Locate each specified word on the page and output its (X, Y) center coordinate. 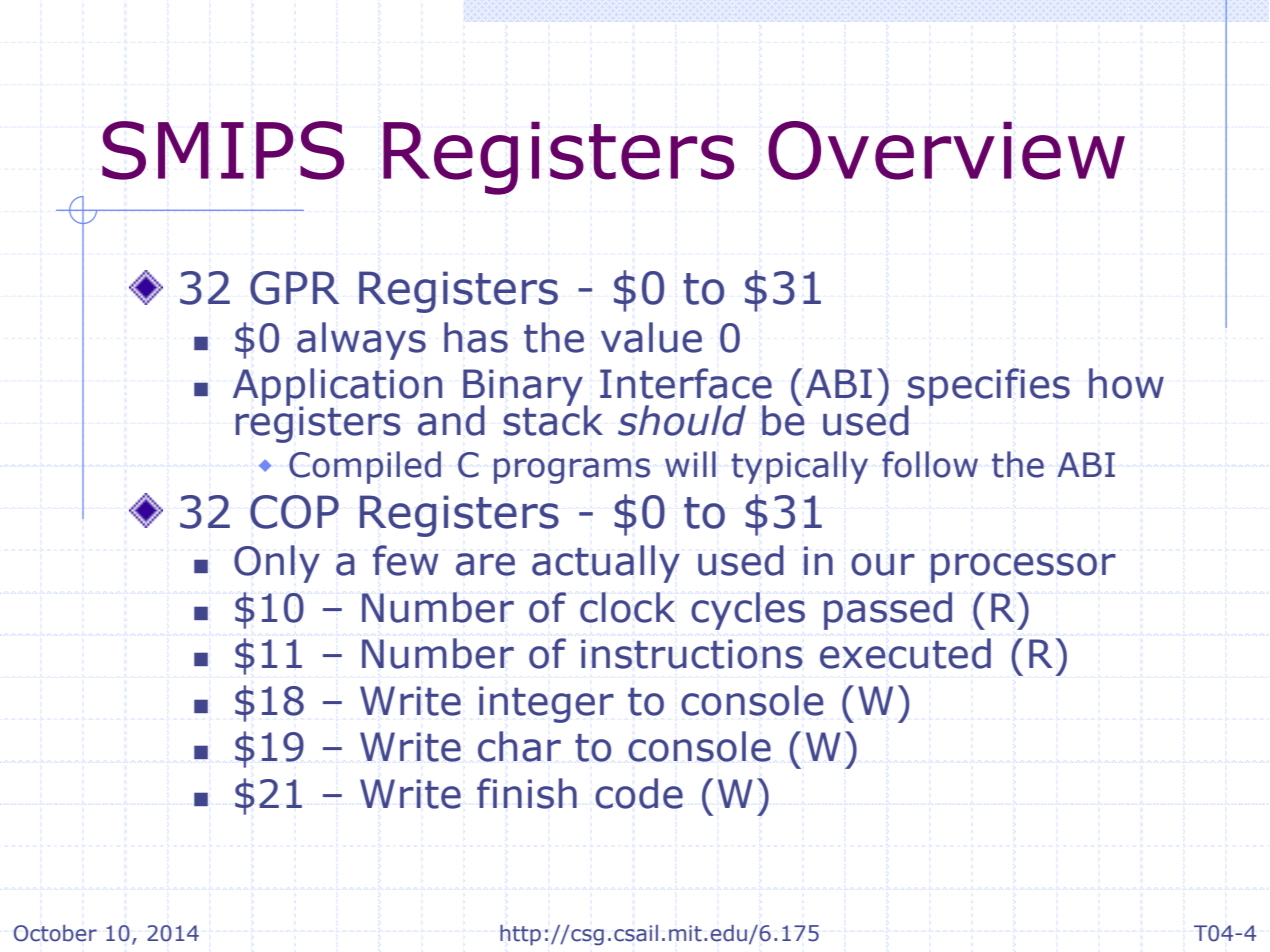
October (55, 933)
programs (572, 471)
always (361, 341)
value (651, 337)
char (519, 746)
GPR (294, 288)
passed (888, 611)
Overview (946, 150)
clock (627, 607)
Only (277, 564)
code (639, 793)
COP (294, 512)
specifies (988, 388)
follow (930, 464)
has (476, 337)
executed (905, 653)
